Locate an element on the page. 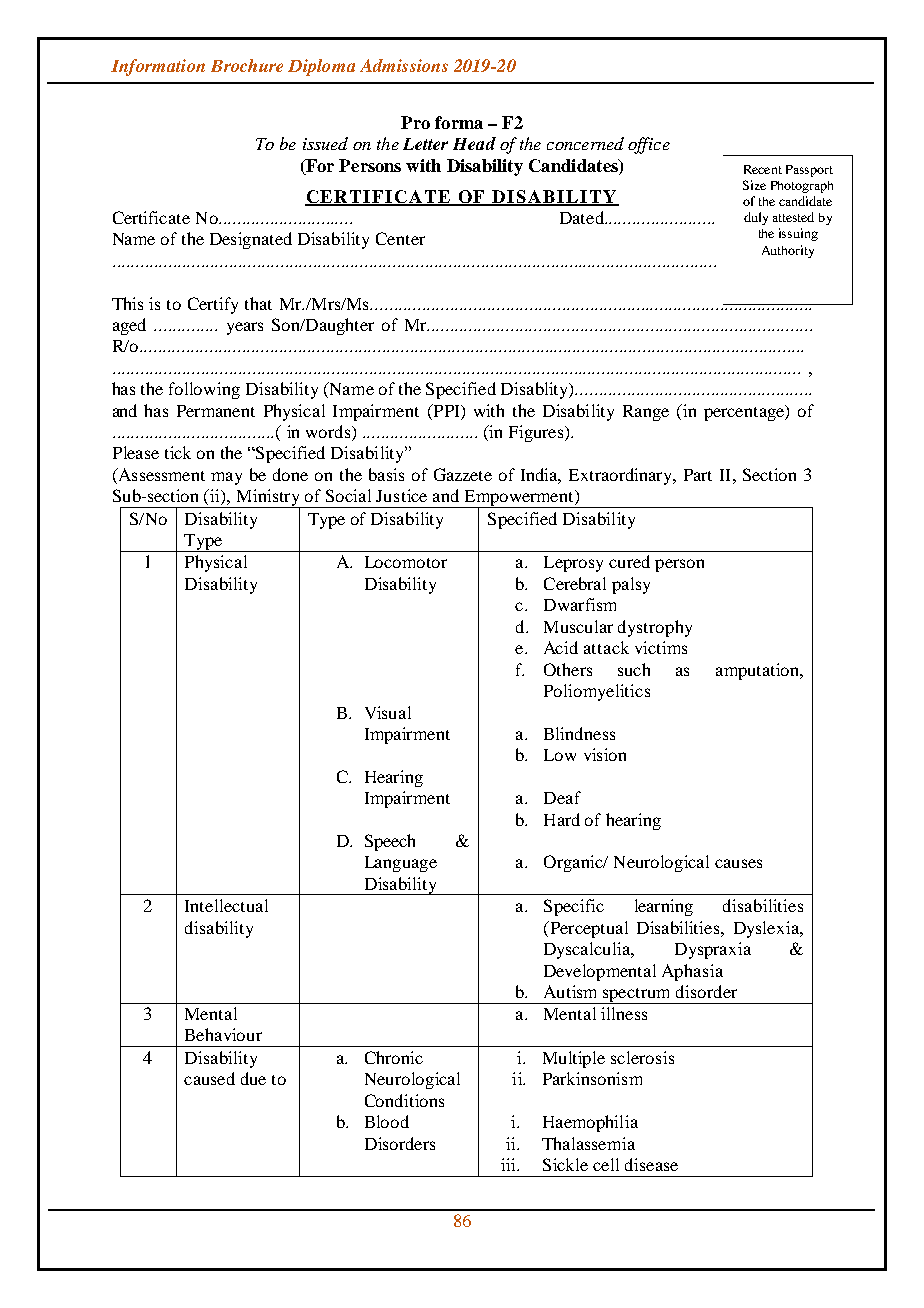  following is located at coordinates (204, 390).
